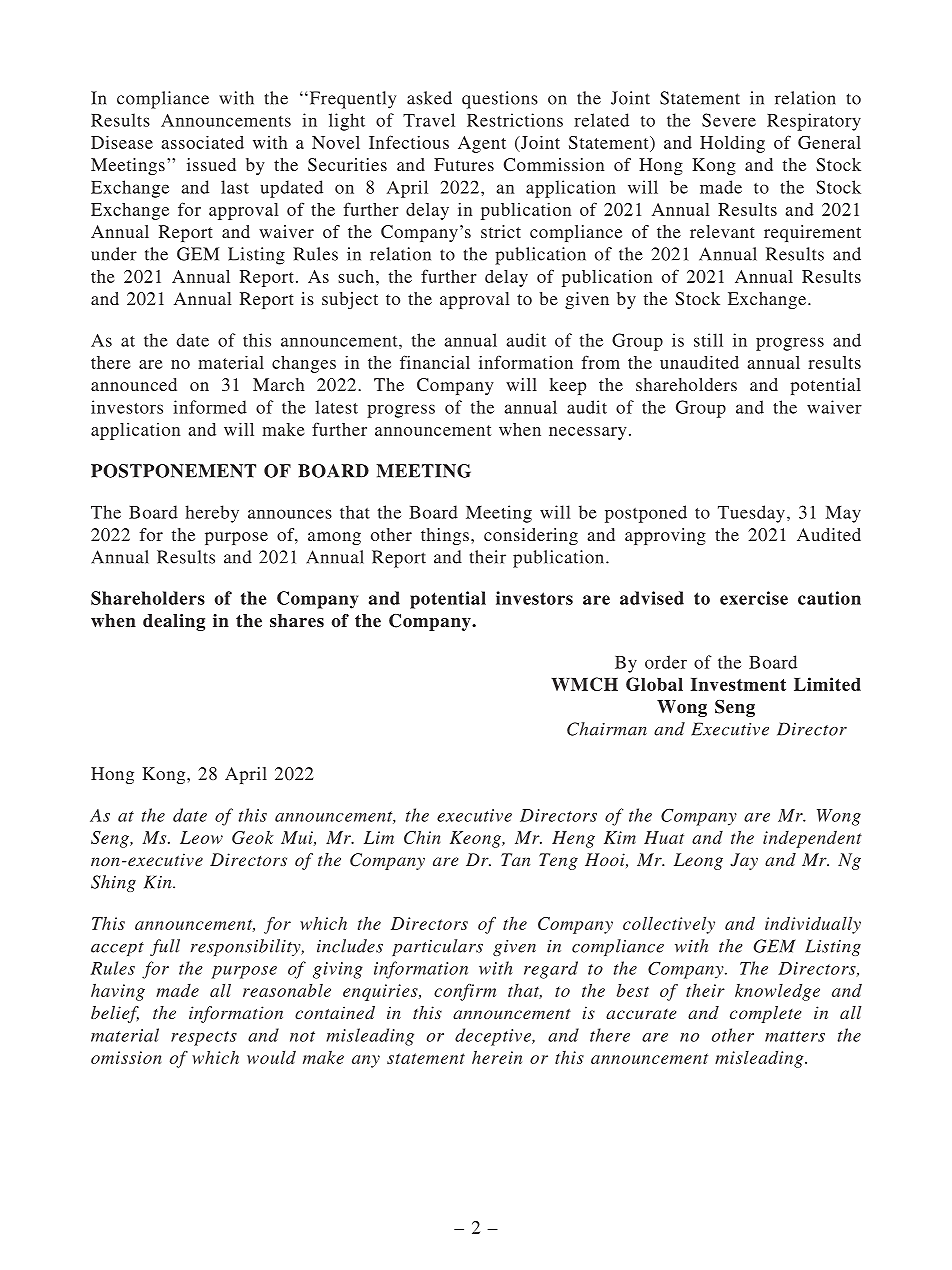 This document has width=952, height=1270. What do you see at coordinates (204, 1038) in the document?
I see `respects` at bounding box center [204, 1038].
